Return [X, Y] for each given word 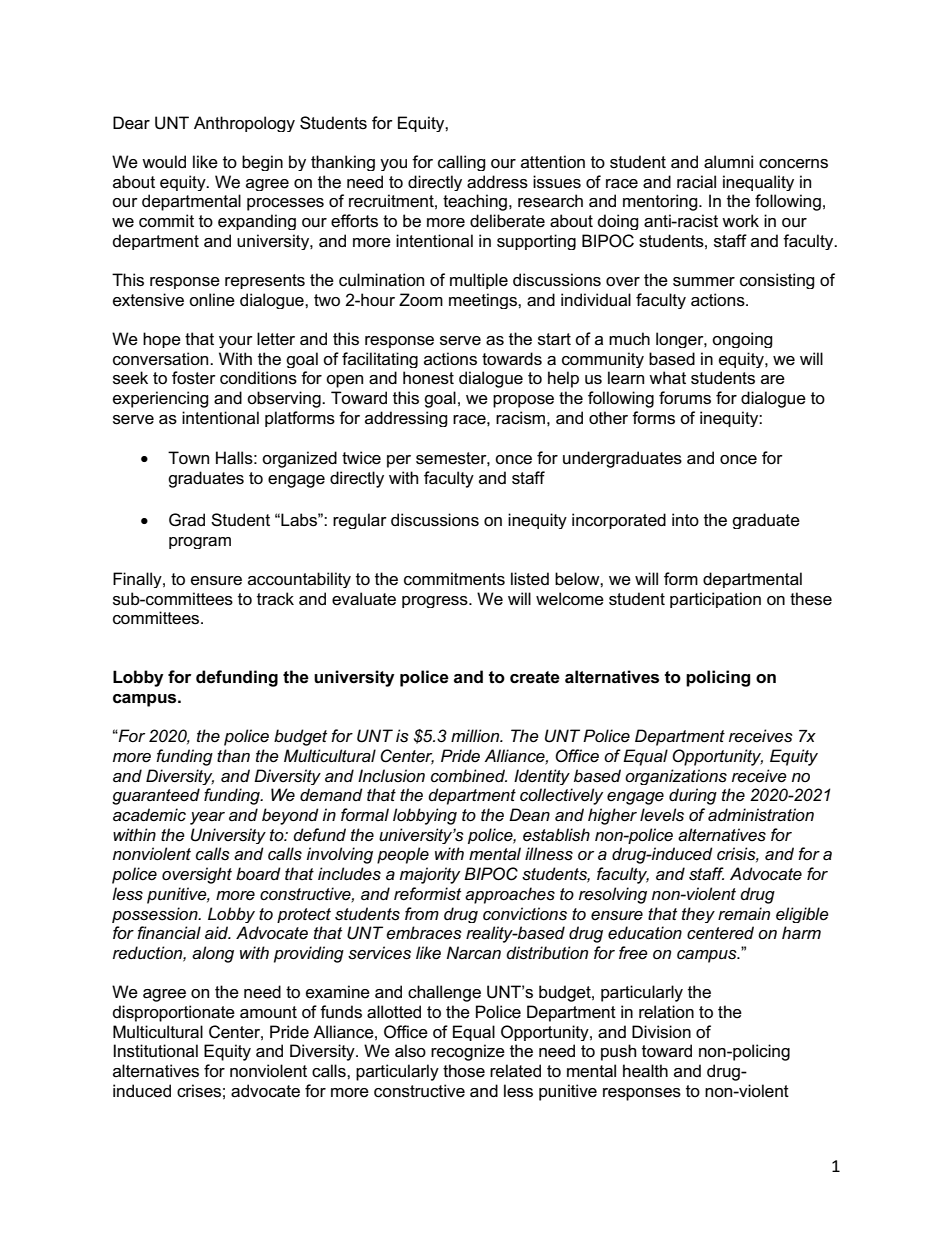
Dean [529, 814]
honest [428, 378]
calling [462, 163]
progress [436, 602]
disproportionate [174, 1013]
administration [761, 815]
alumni [728, 162]
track [275, 599]
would [164, 162]
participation [715, 600]
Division [661, 1032]
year [207, 818]
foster [194, 378]
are [773, 380]
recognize [468, 1052]
